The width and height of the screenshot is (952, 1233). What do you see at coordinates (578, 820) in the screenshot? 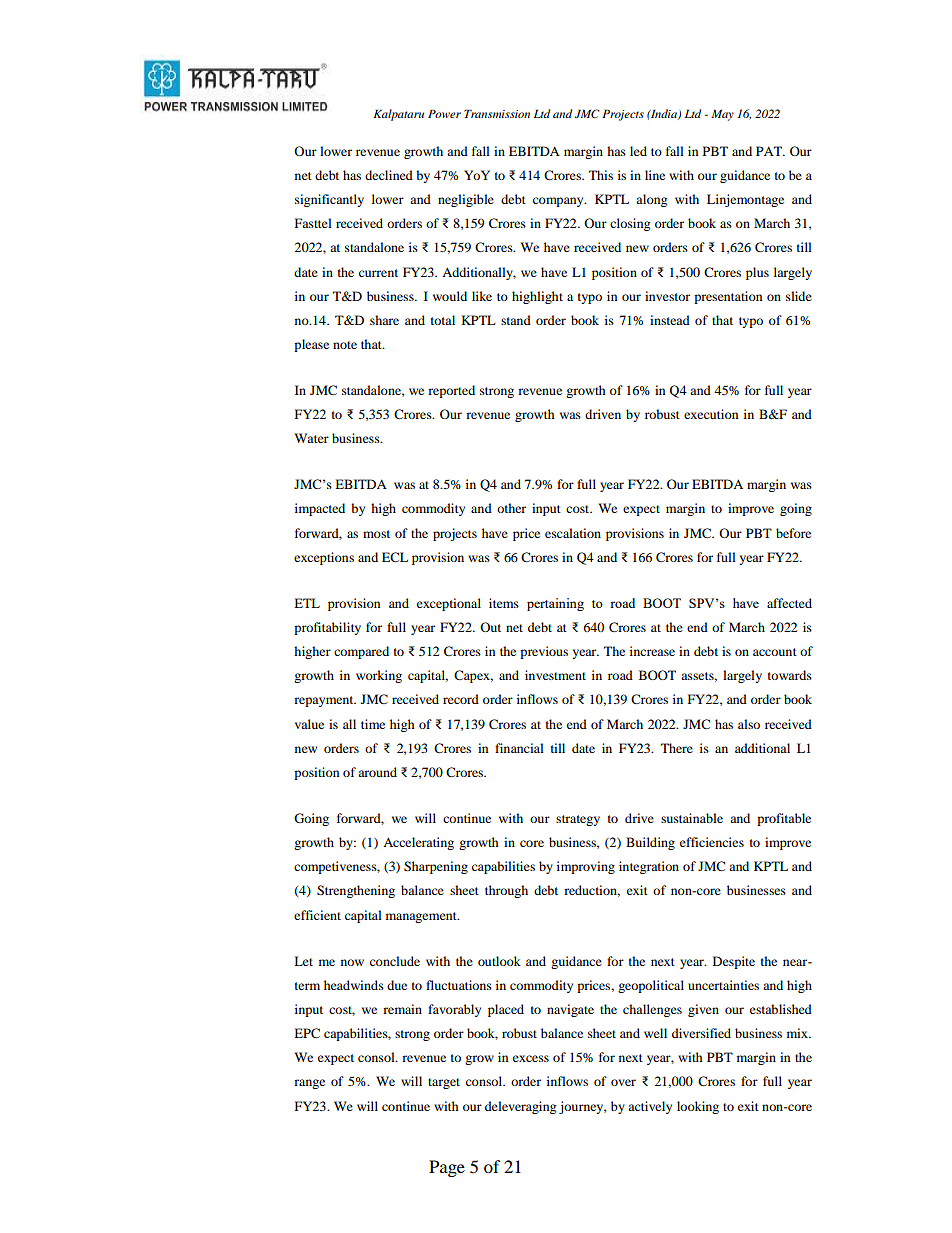
I see `strategy` at bounding box center [578, 820].
